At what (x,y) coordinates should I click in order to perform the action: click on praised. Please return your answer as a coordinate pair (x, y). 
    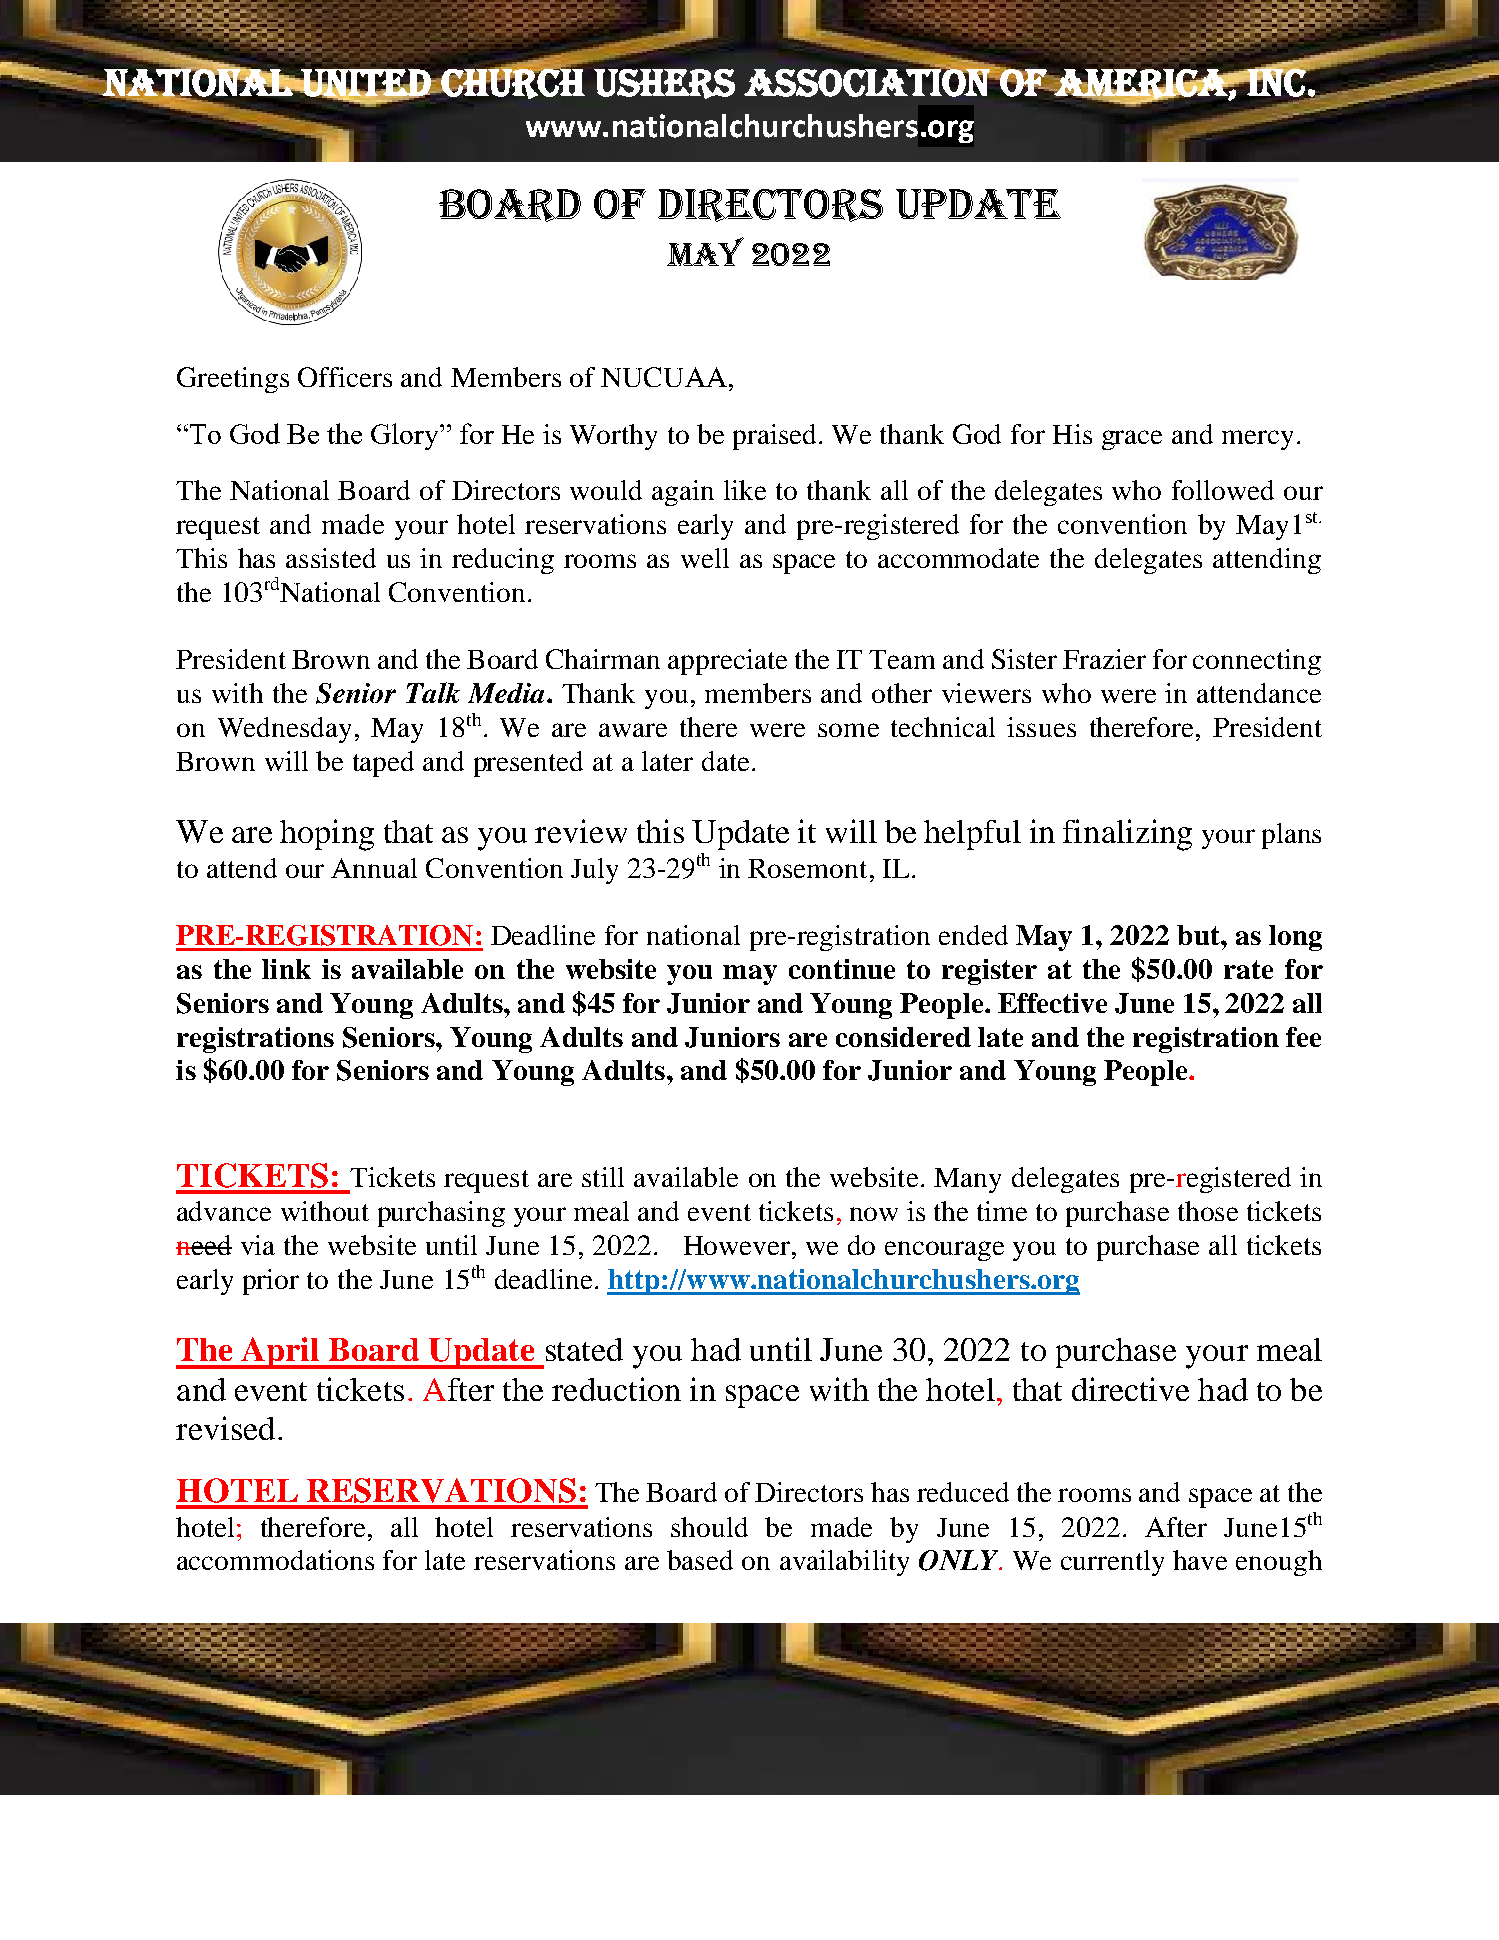
    Looking at the image, I should click on (774, 437).
